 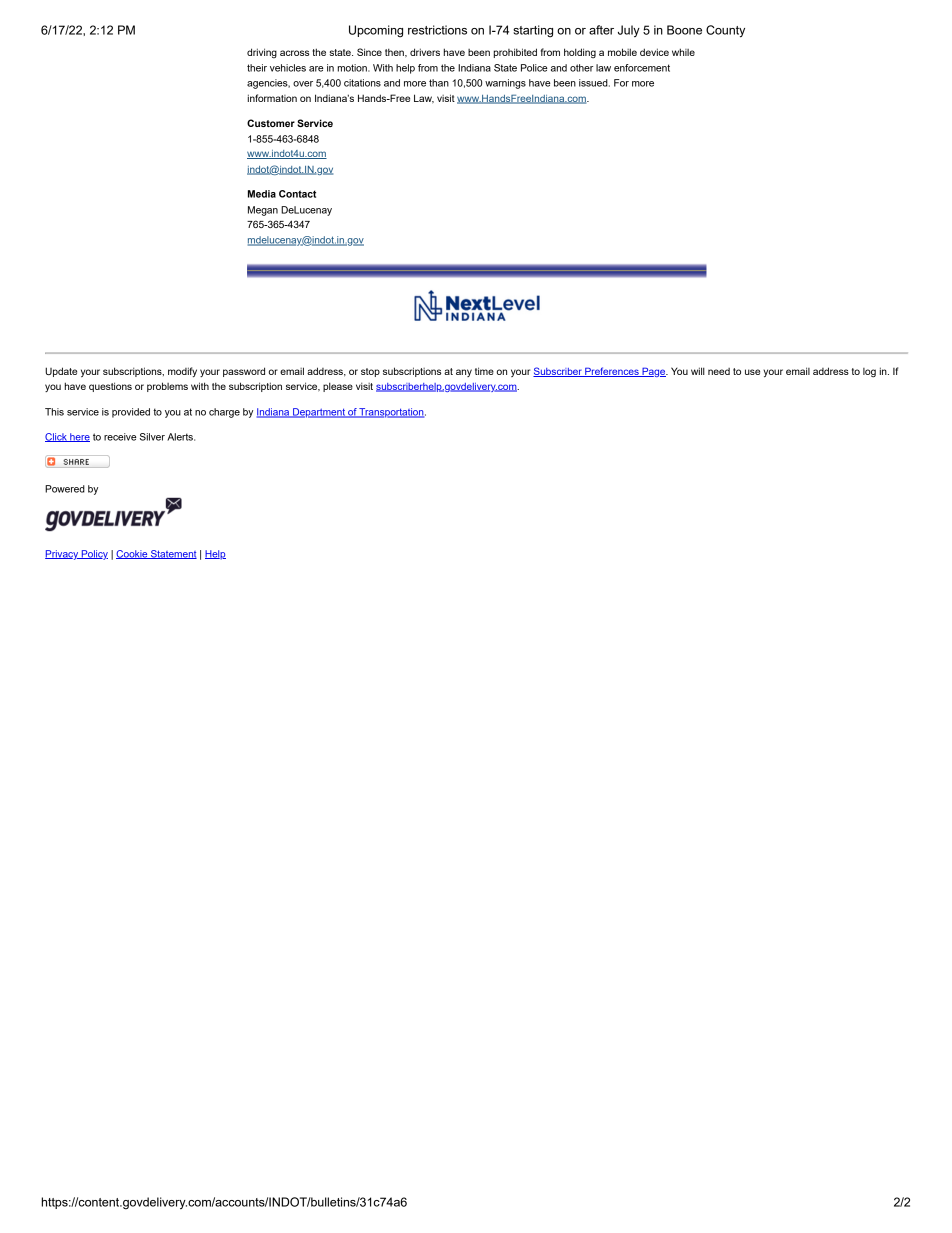 I want to click on time, so click(x=484, y=371).
